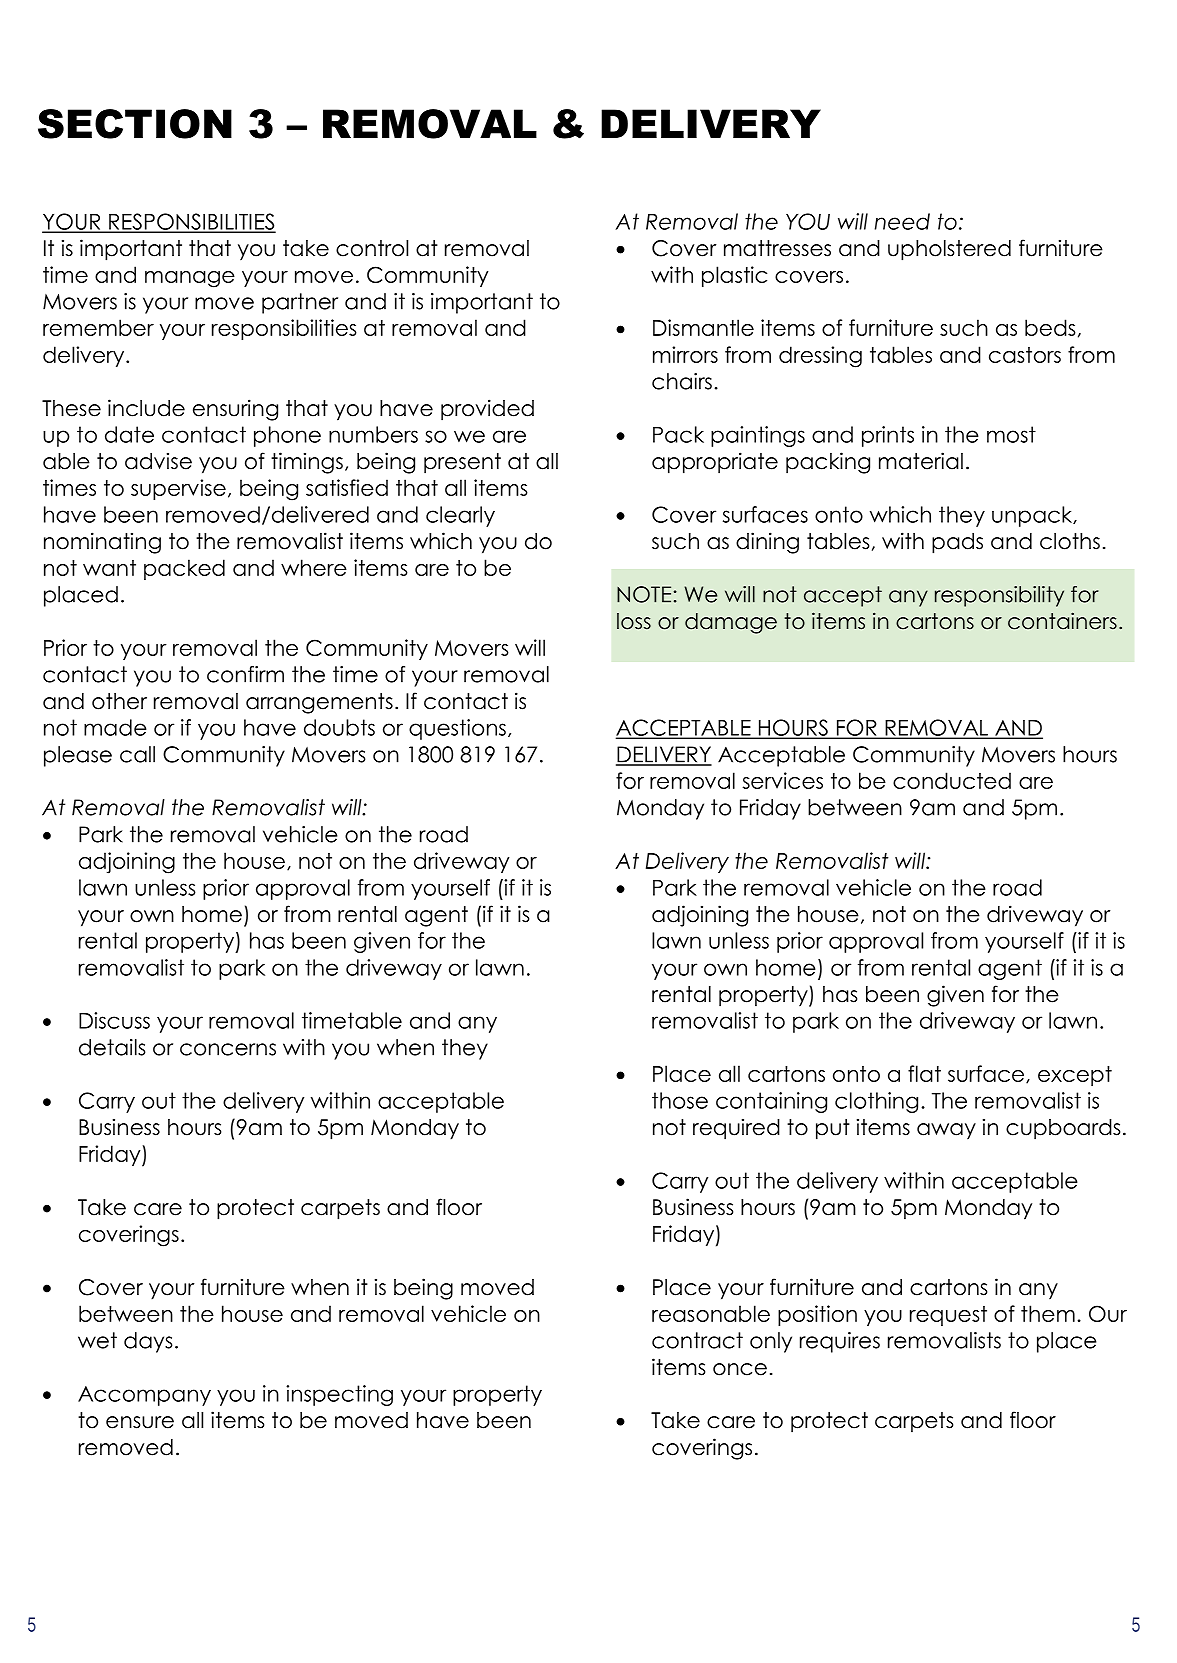 The width and height of the screenshot is (1177, 1663). I want to click on confirm, so click(245, 674).
